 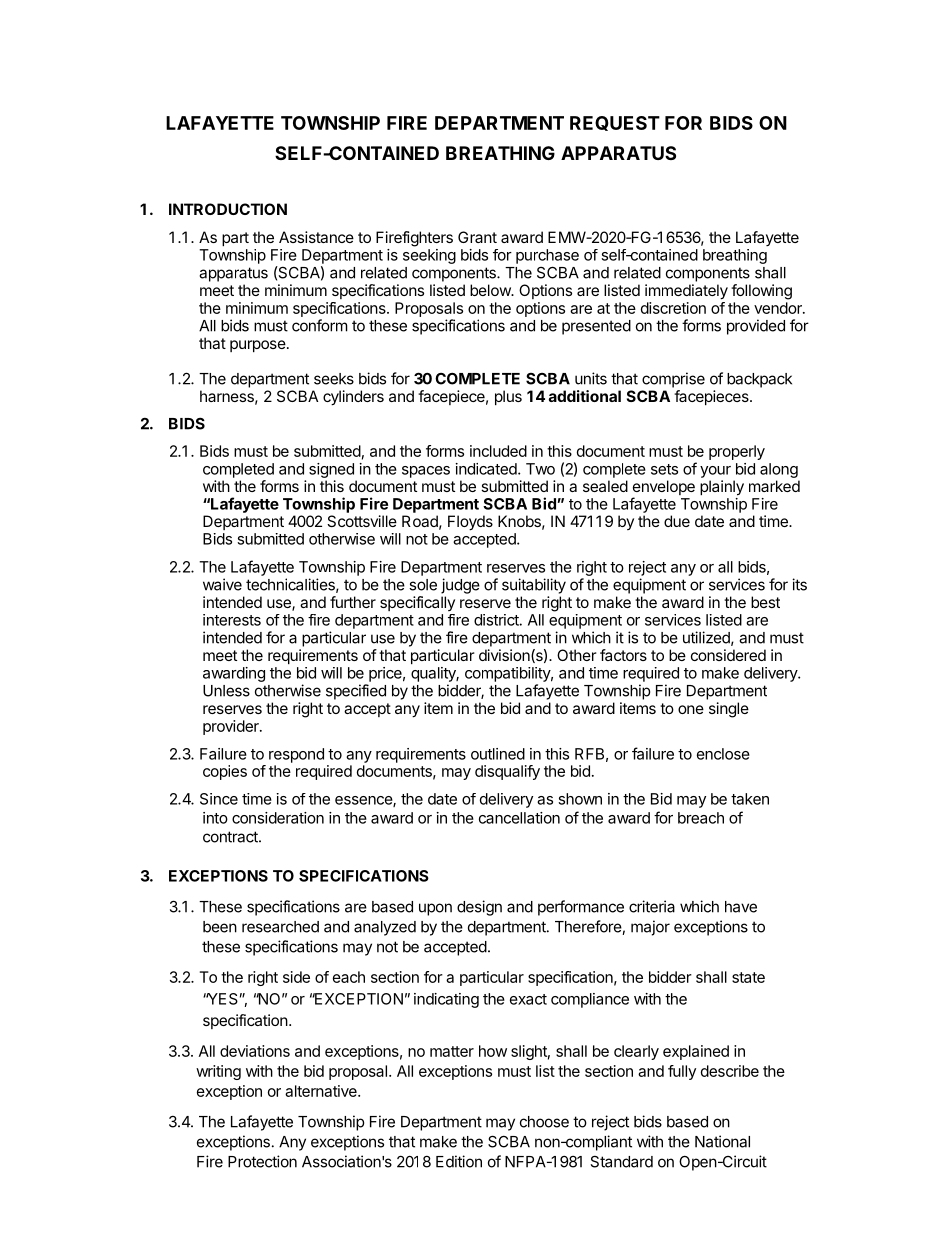 What do you see at coordinates (262, 1161) in the page?
I see `Protection` at bounding box center [262, 1161].
